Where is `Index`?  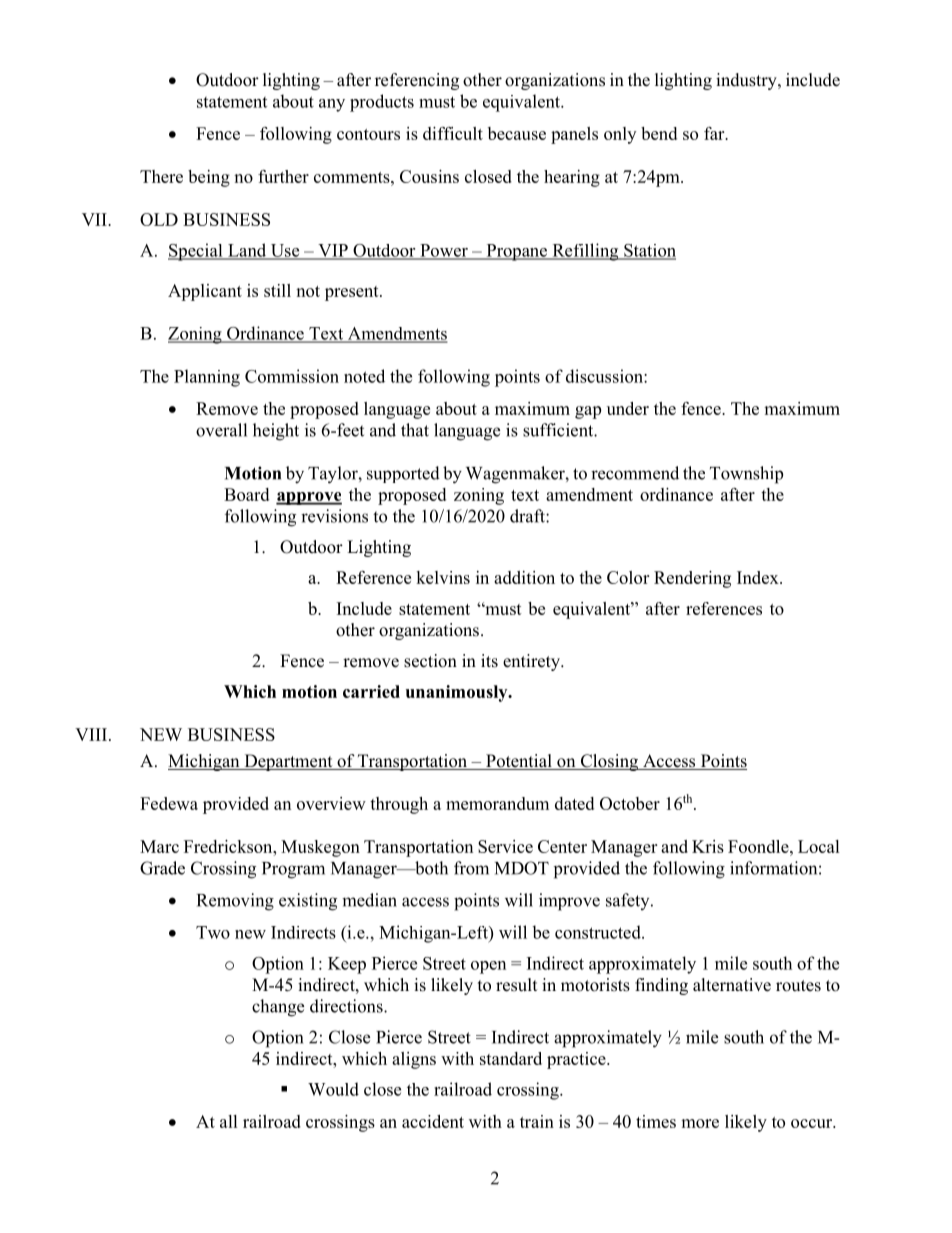
Index is located at coordinates (759, 577).
